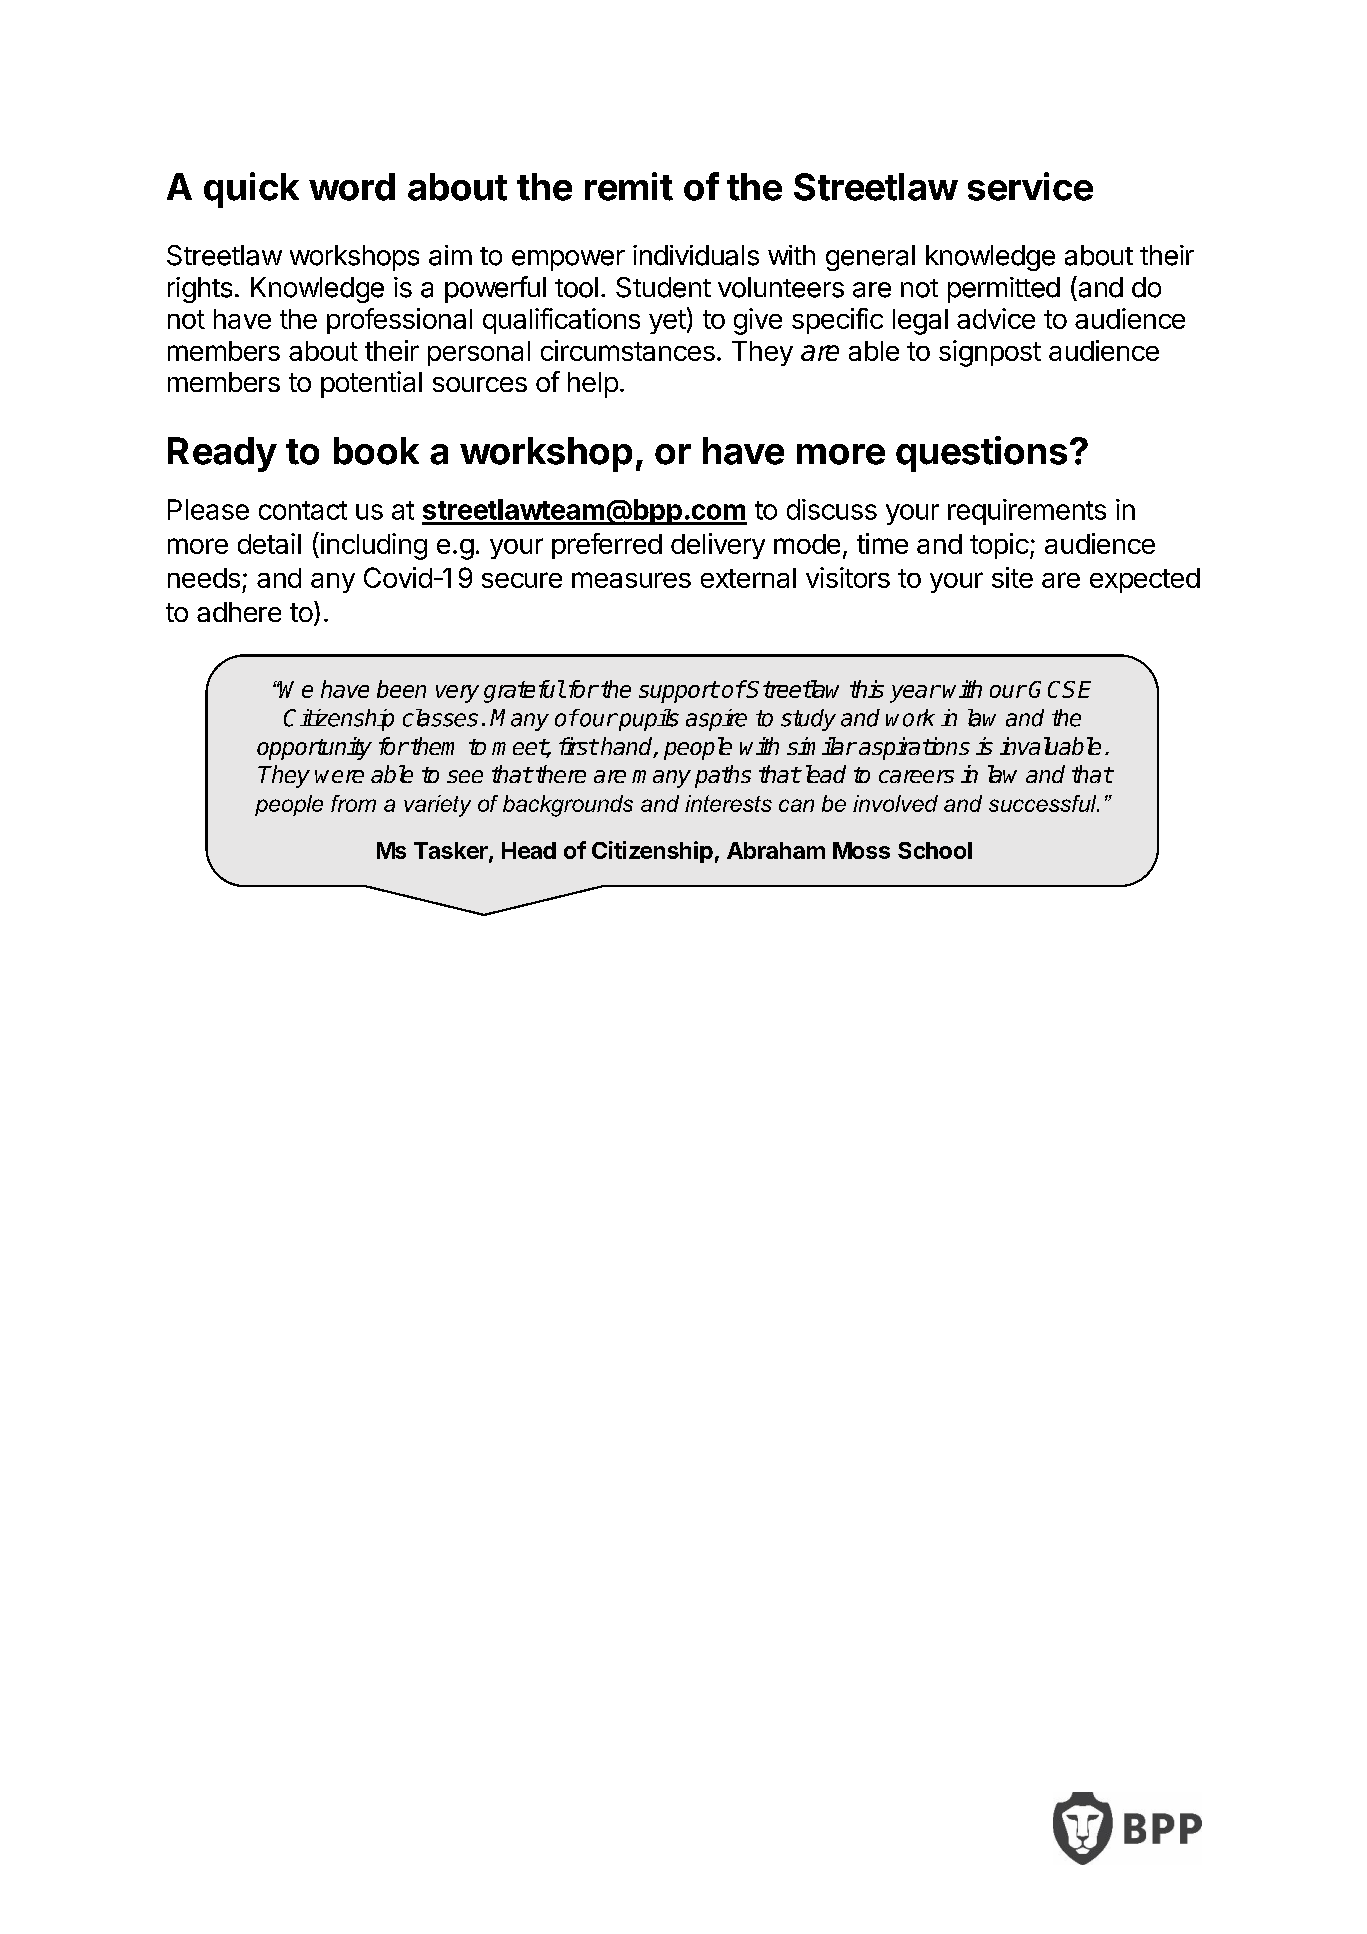 The image size is (1367, 1934). What do you see at coordinates (1027, 512) in the document?
I see `requirements` at bounding box center [1027, 512].
